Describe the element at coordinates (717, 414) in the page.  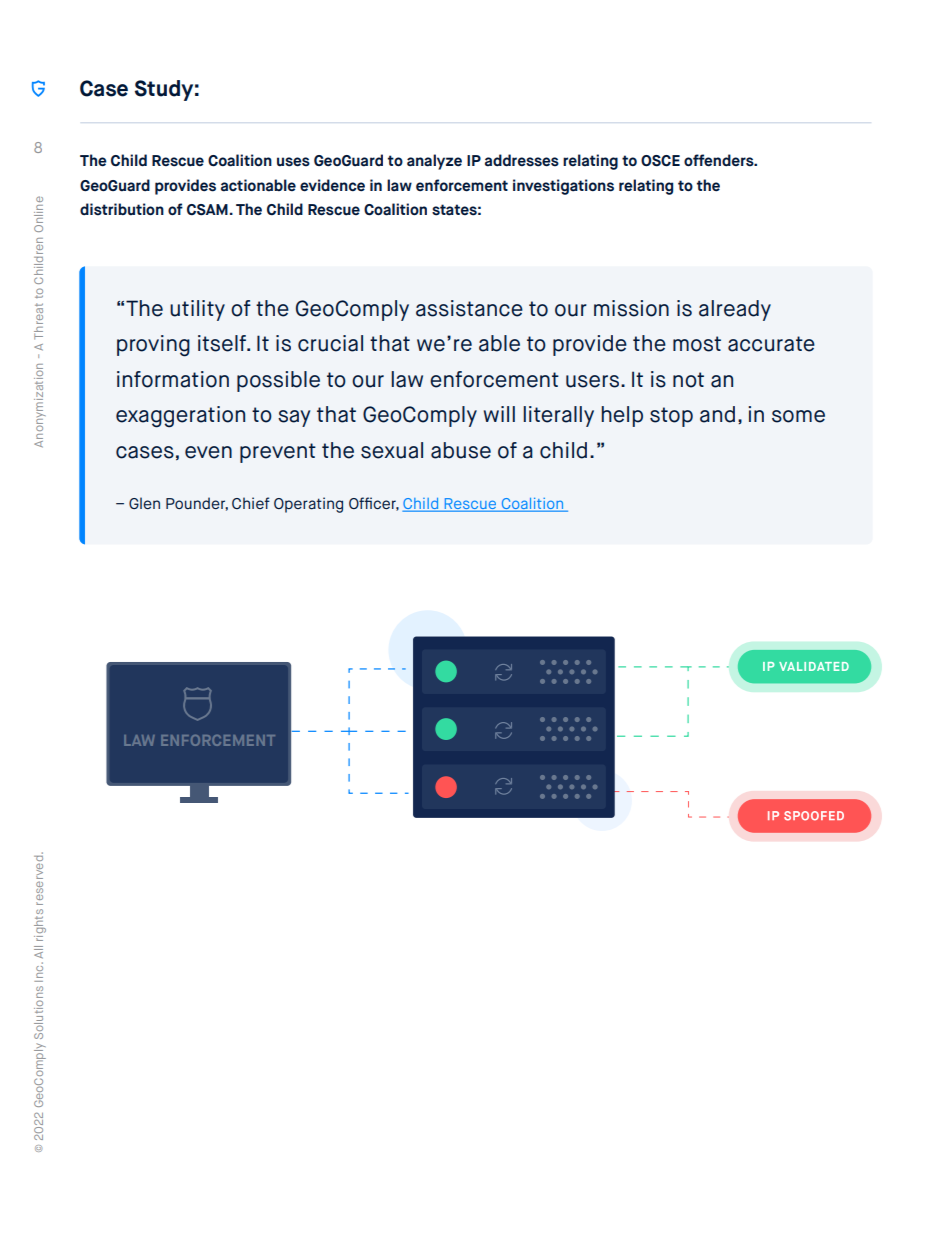
I see `and` at that location.
